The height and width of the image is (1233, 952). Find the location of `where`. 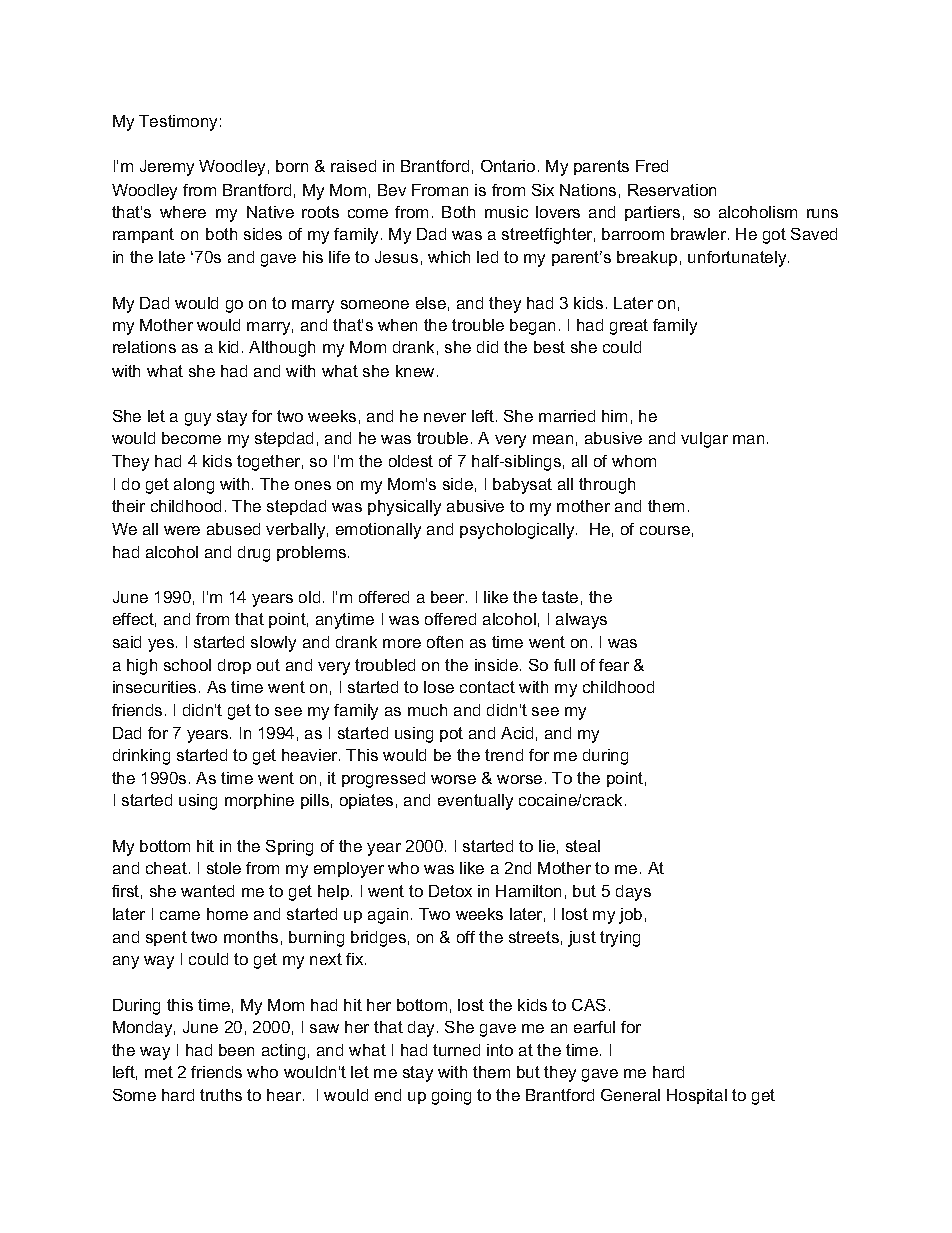

where is located at coordinates (183, 212).
